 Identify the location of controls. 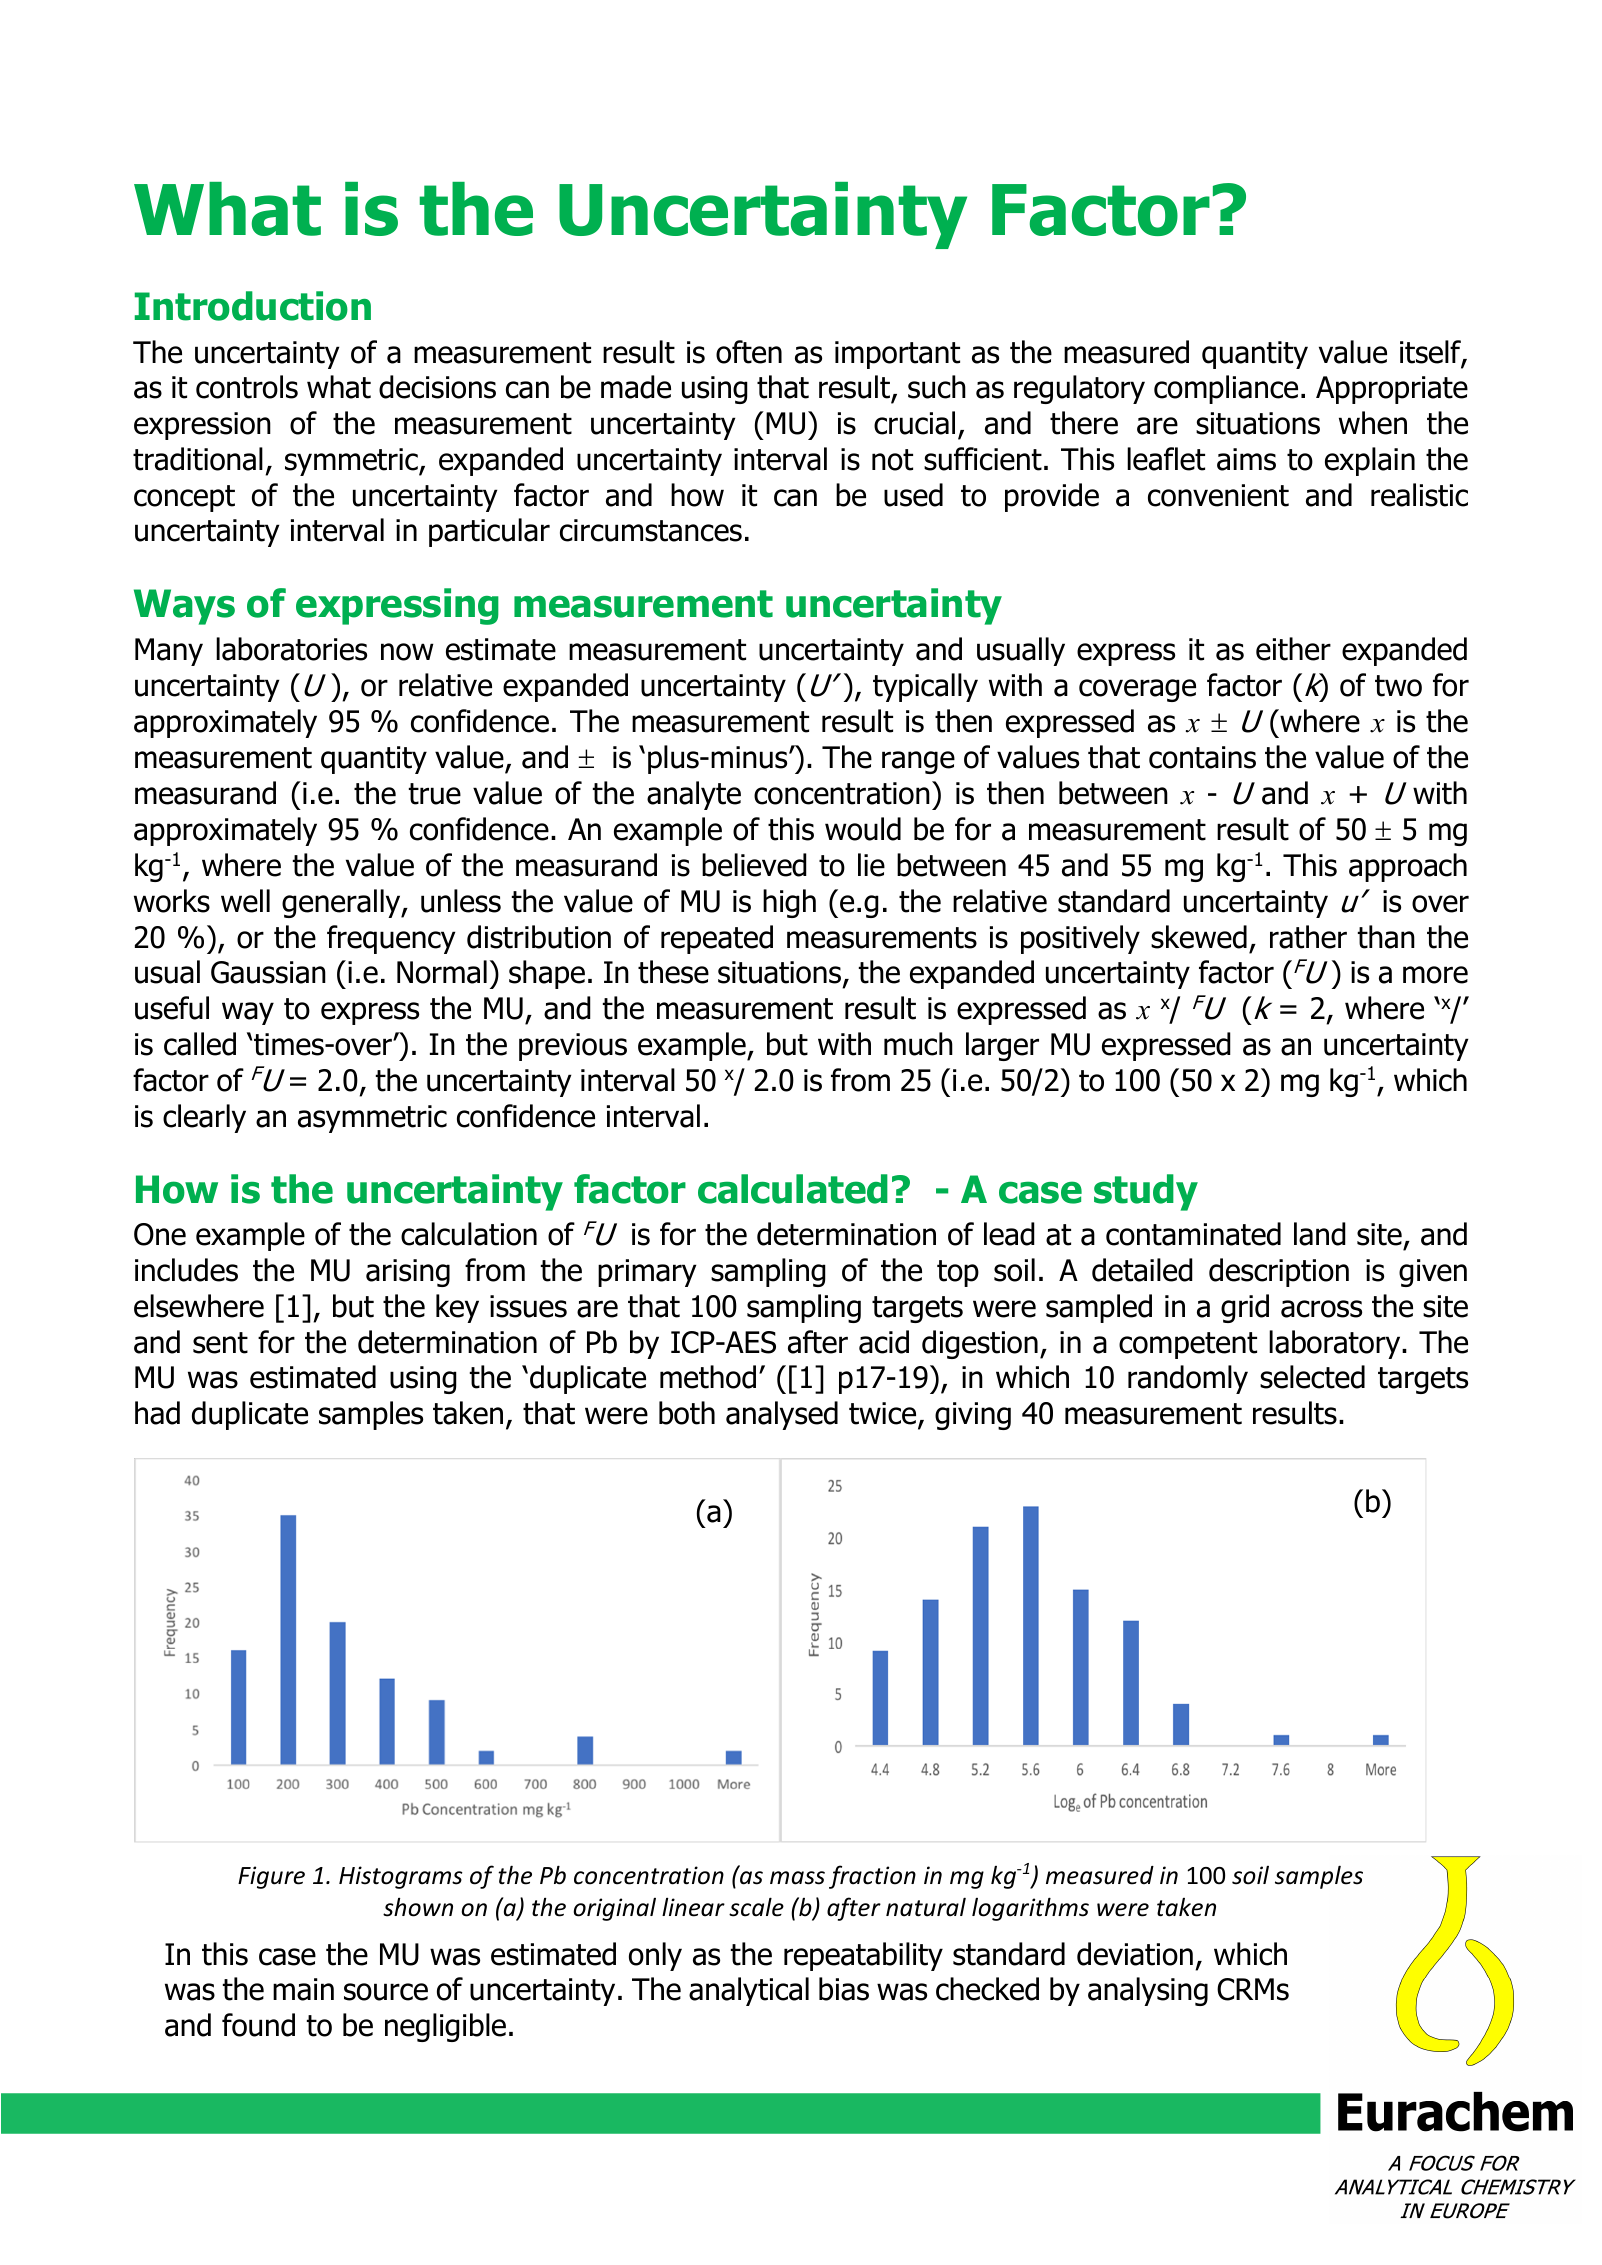
(247, 387).
